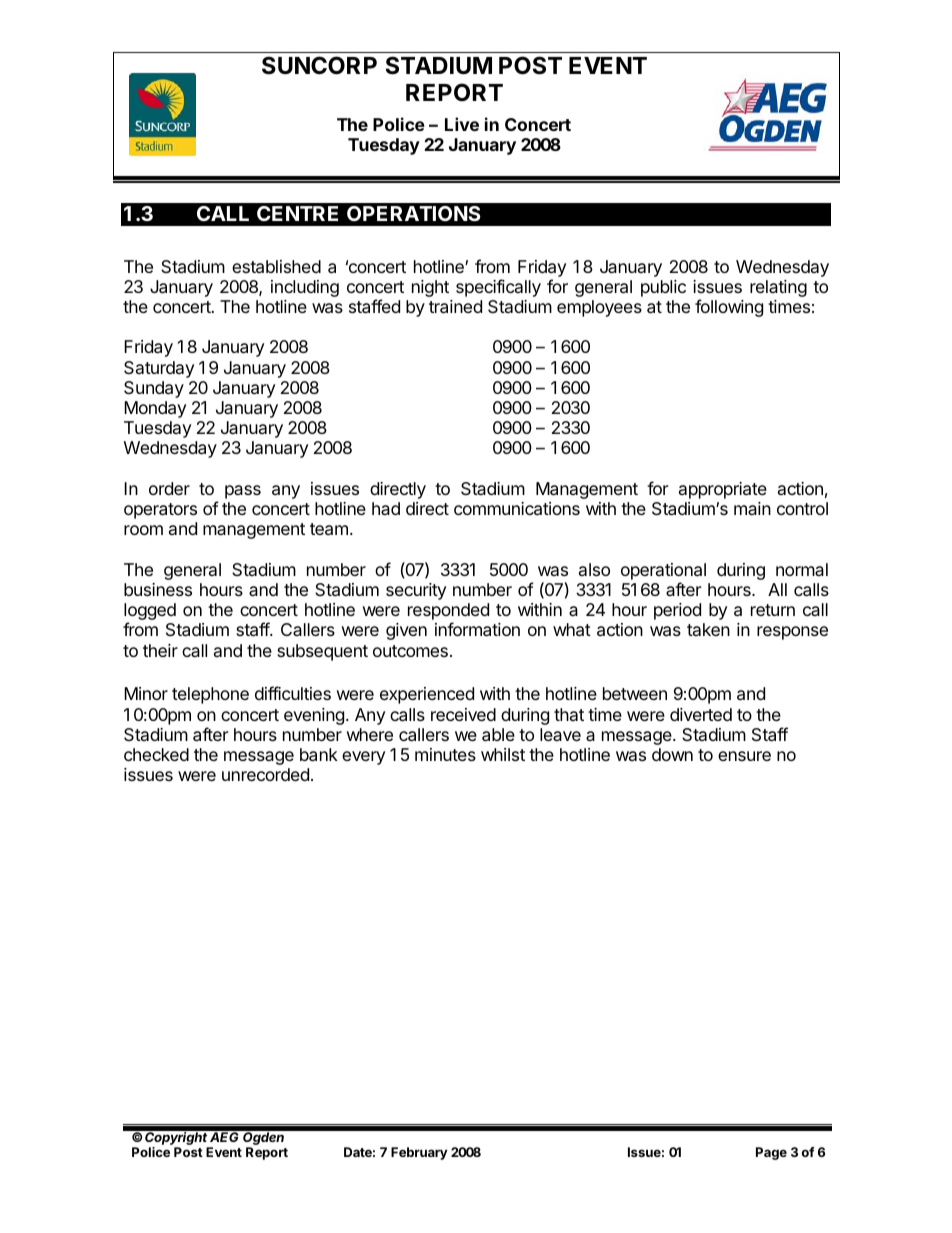 The height and width of the screenshot is (1233, 952). What do you see at coordinates (419, 1153) in the screenshot?
I see `February` at bounding box center [419, 1153].
